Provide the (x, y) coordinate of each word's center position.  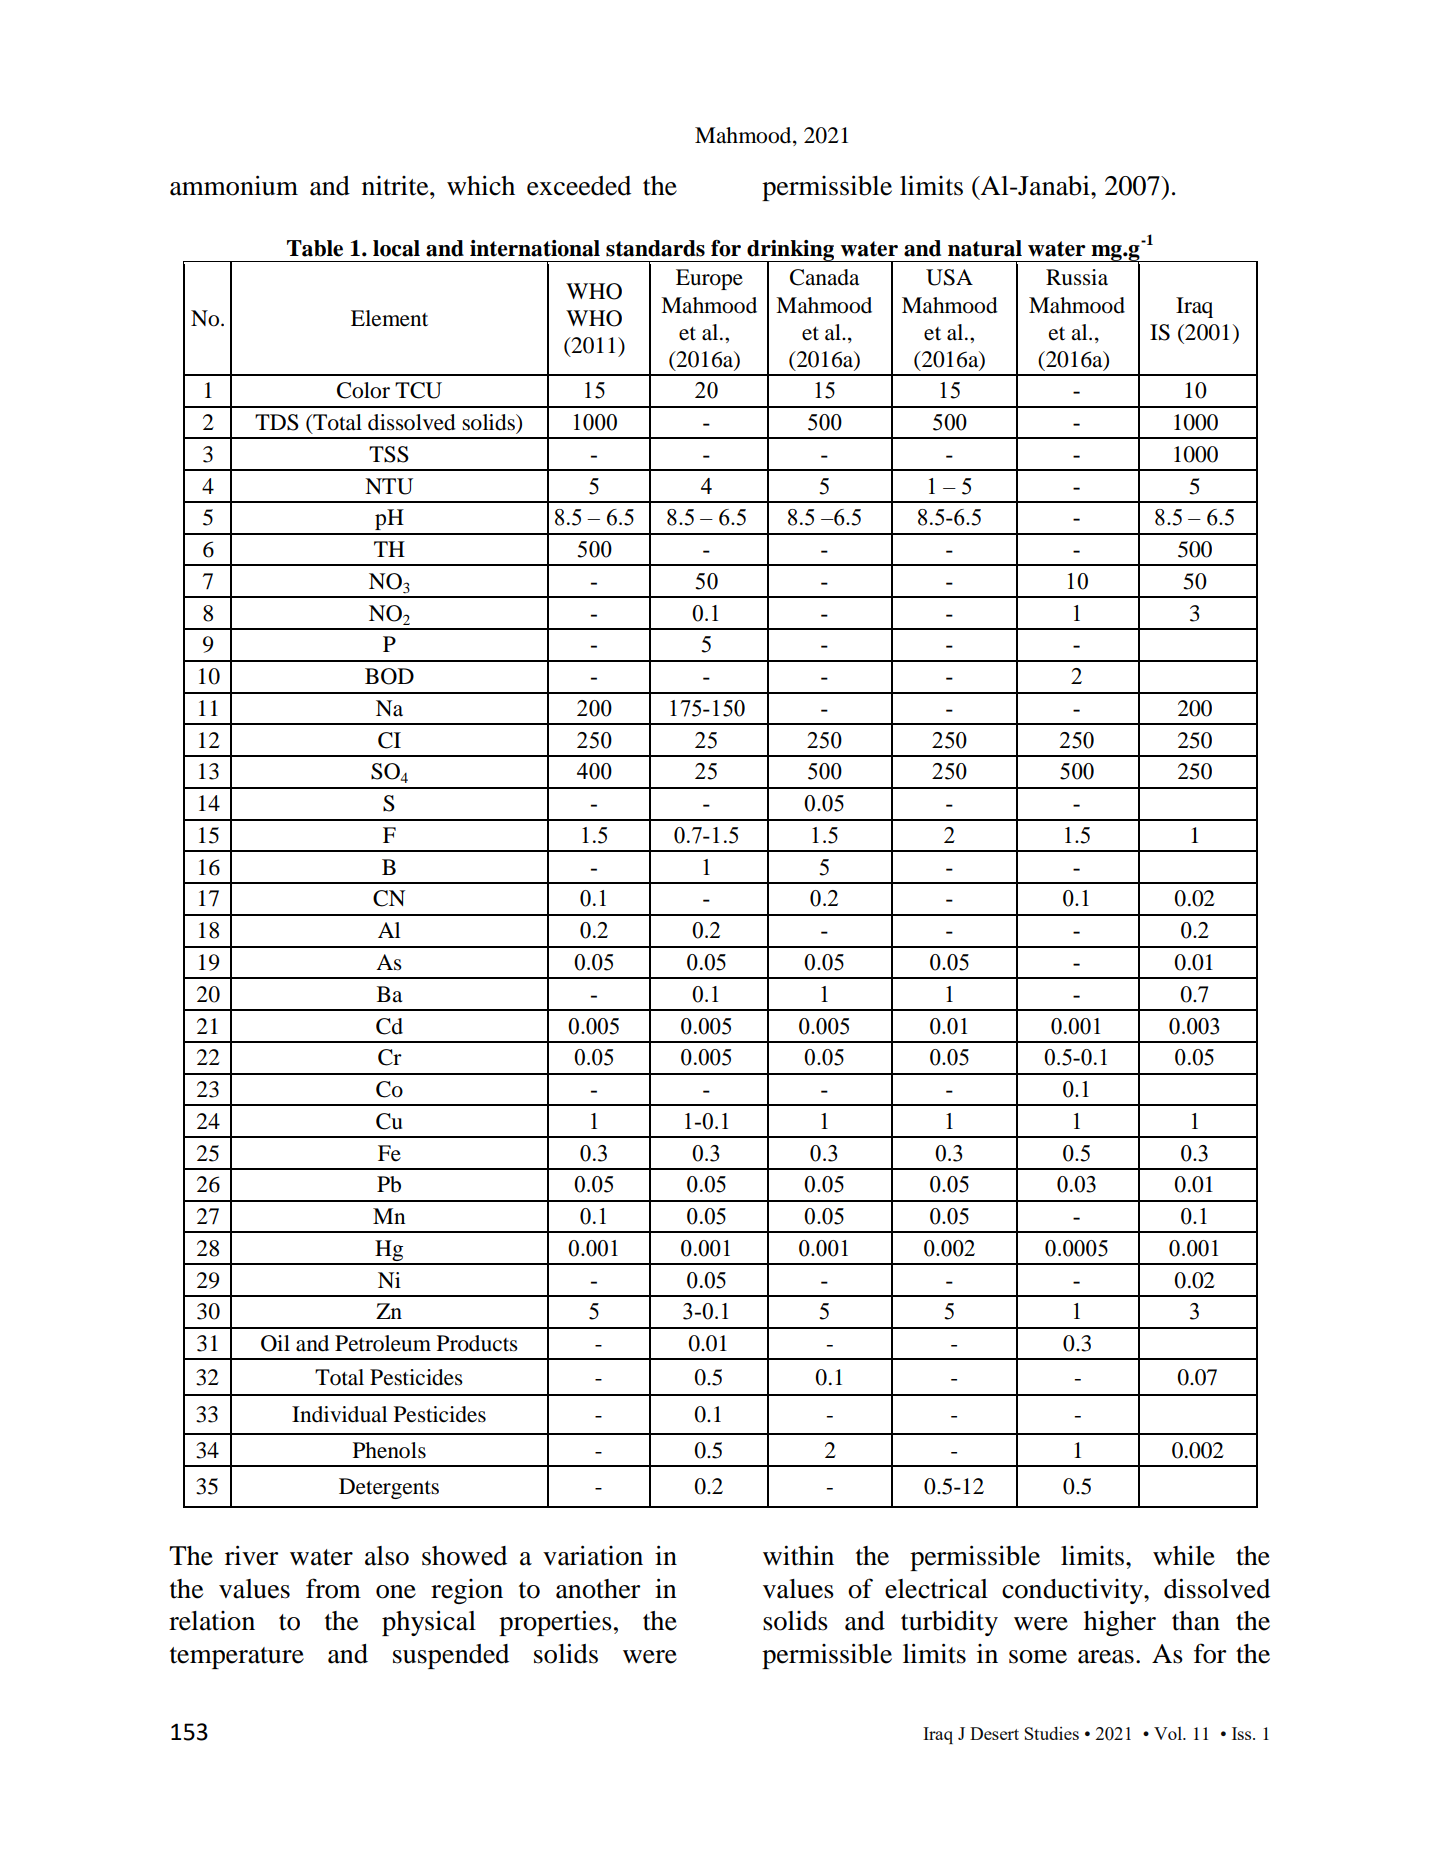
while (1184, 1555)
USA (949, 277)
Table (315, 248)
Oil (275, 1343)
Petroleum (383, 1343)
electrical (936, 1588)
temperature (237, 1658)
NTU (389, 486)
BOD (389, 676)
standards (655, 248)
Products (477, 1343)
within (798, 1555)
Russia (1077, 277)
